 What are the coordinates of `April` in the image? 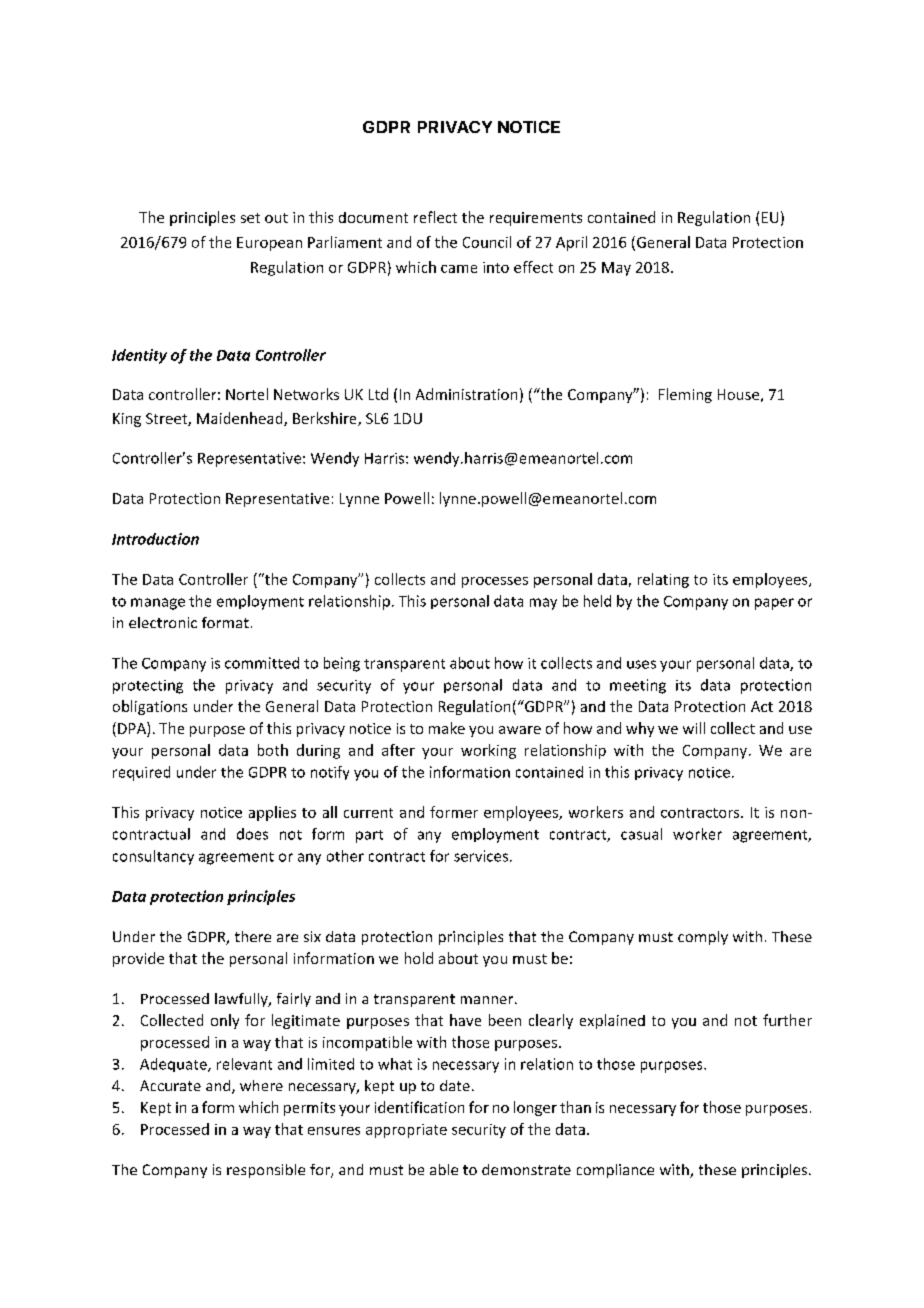 It's located at (571, 243).
